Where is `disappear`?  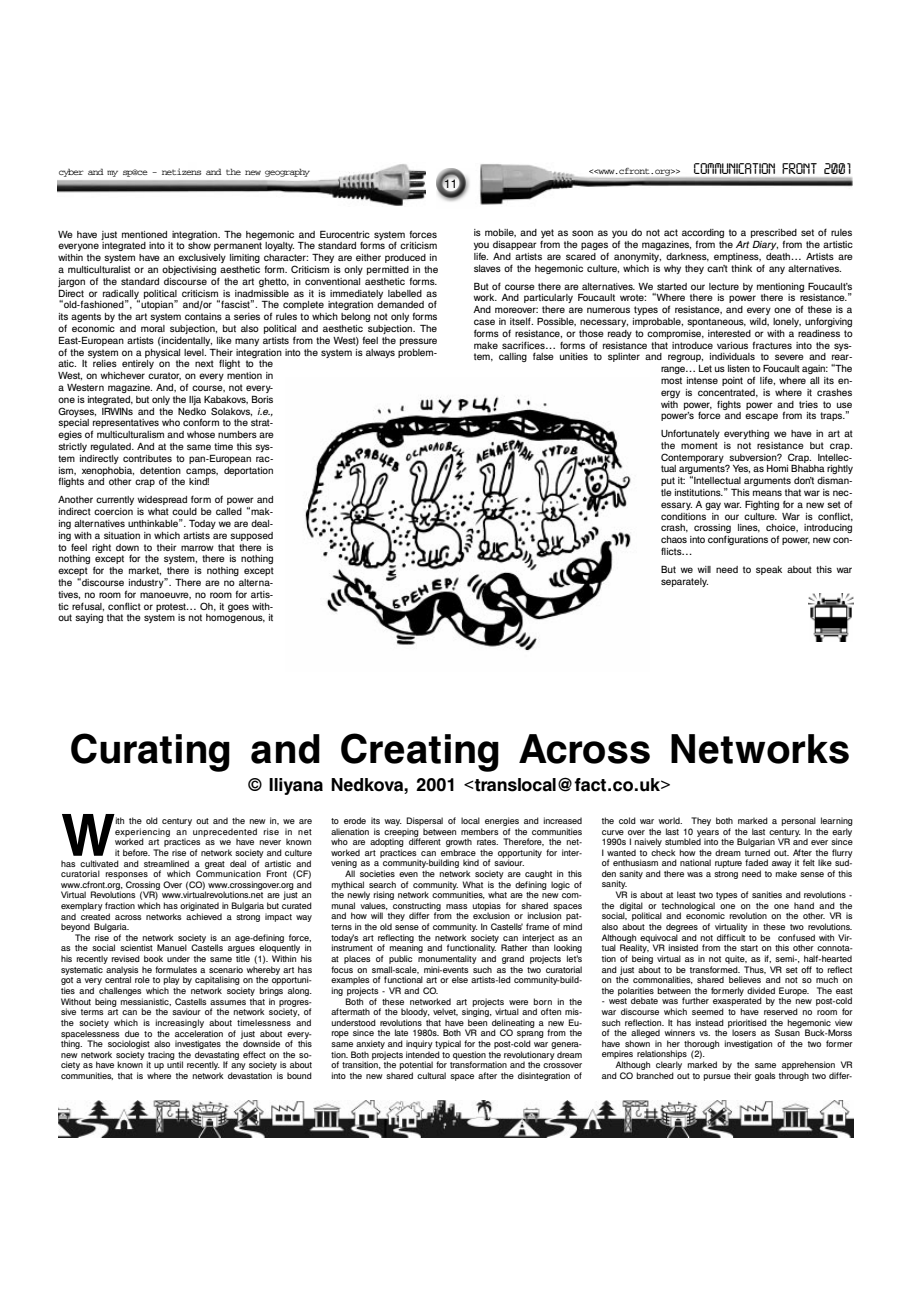
disappear is located at coordinates (515, 245).
